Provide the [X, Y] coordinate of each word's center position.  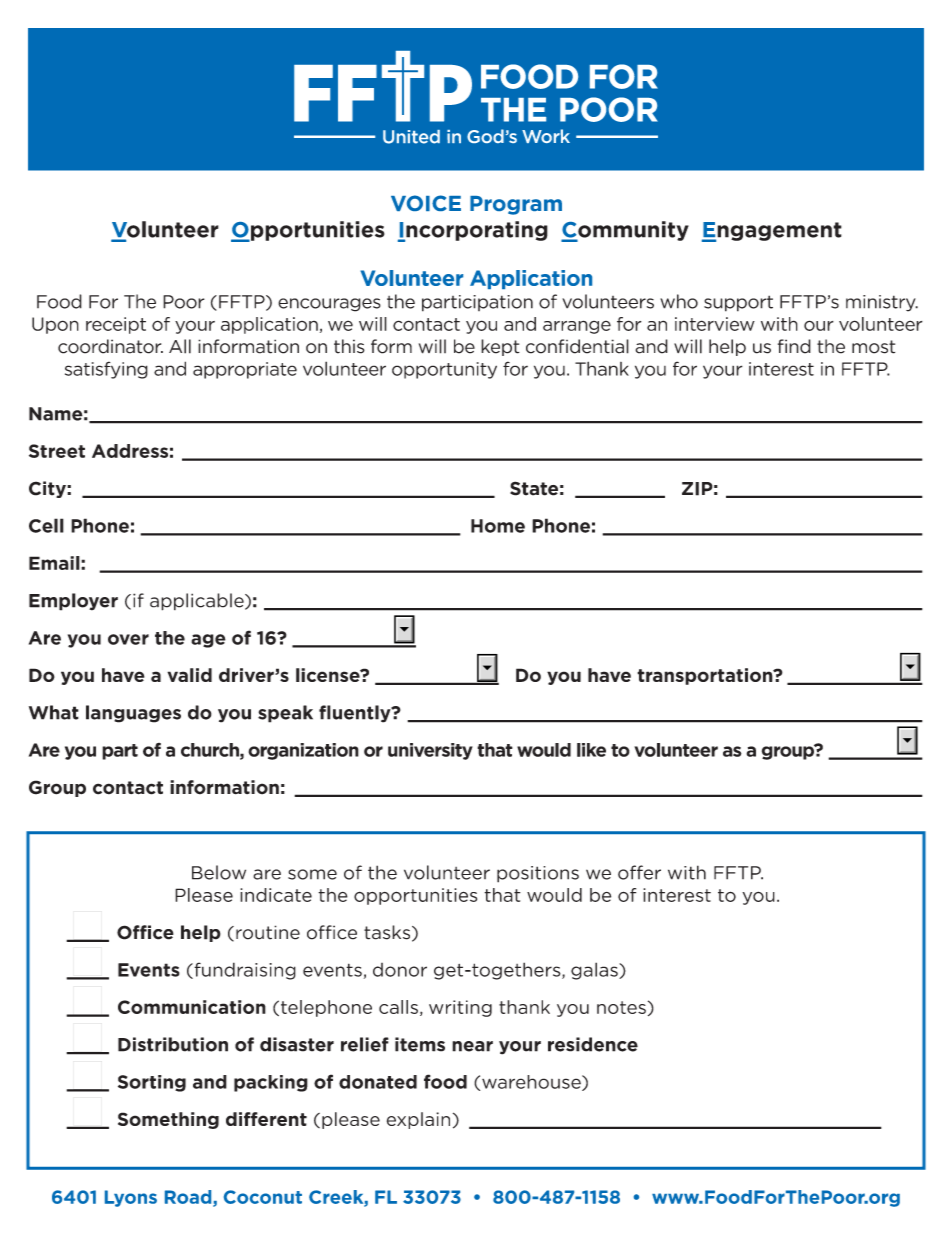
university [430, 751]
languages [133, 714]
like [591, 750]
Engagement [772, 232]
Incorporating [473, 231]
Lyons [131, 1198]
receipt [116, 325]
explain [418, 1120]
